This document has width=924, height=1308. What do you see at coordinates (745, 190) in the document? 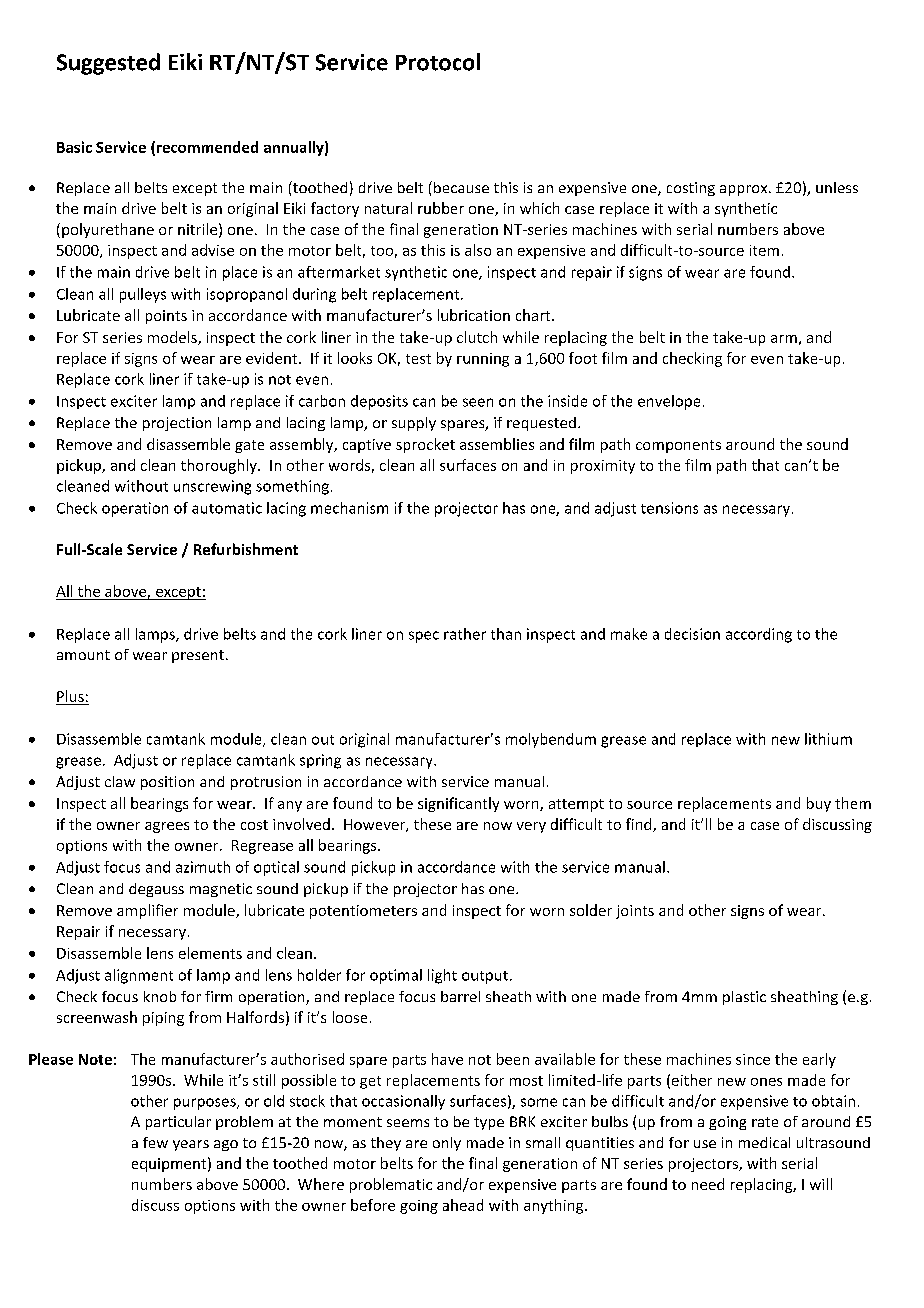
I see `approx` at bounding box center [745, 190].
